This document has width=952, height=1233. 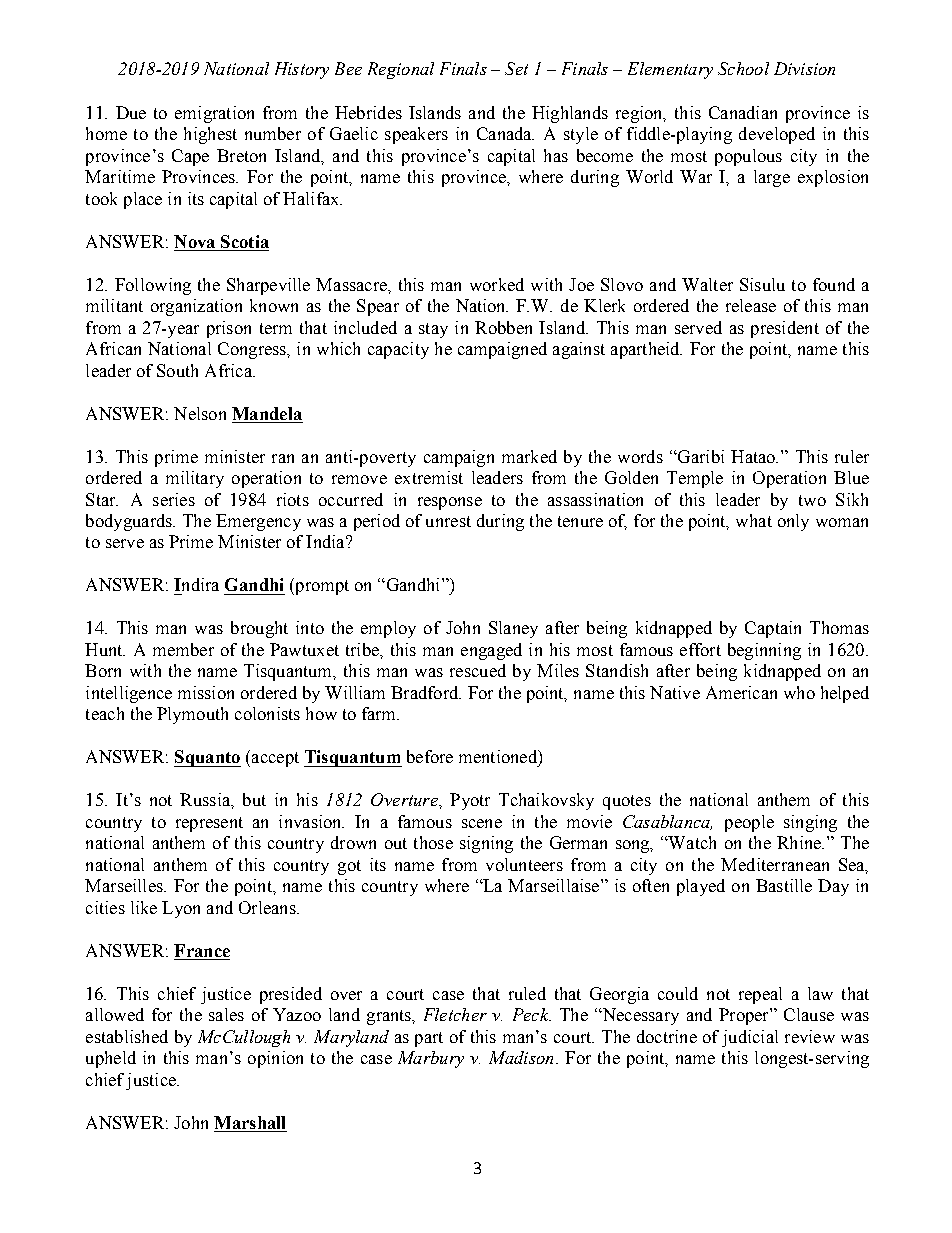 I want to click on emigration, so click(x=214, y=114).
